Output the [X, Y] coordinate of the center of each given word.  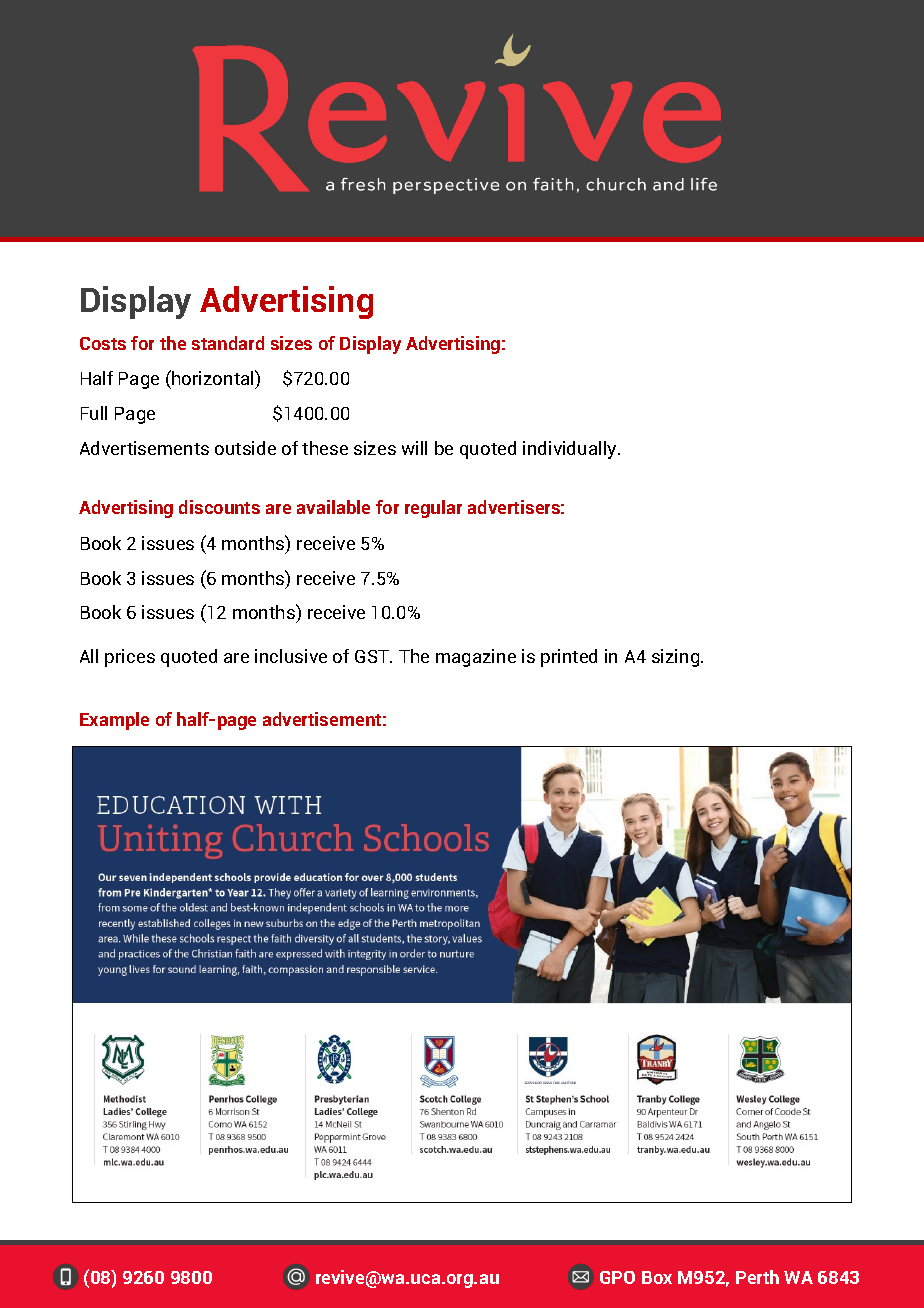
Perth [757, 1277]
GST [373, 656]
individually [571, 450]
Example [114, 721]
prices [130, 658]
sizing [677, 658]
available [333, 507]
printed [569, 658]
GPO [617, 1277]
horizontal [213, 377]
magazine [476, 658]
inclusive [291, 656]
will [414, 448]
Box [657, 1277]
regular [433, 509]
